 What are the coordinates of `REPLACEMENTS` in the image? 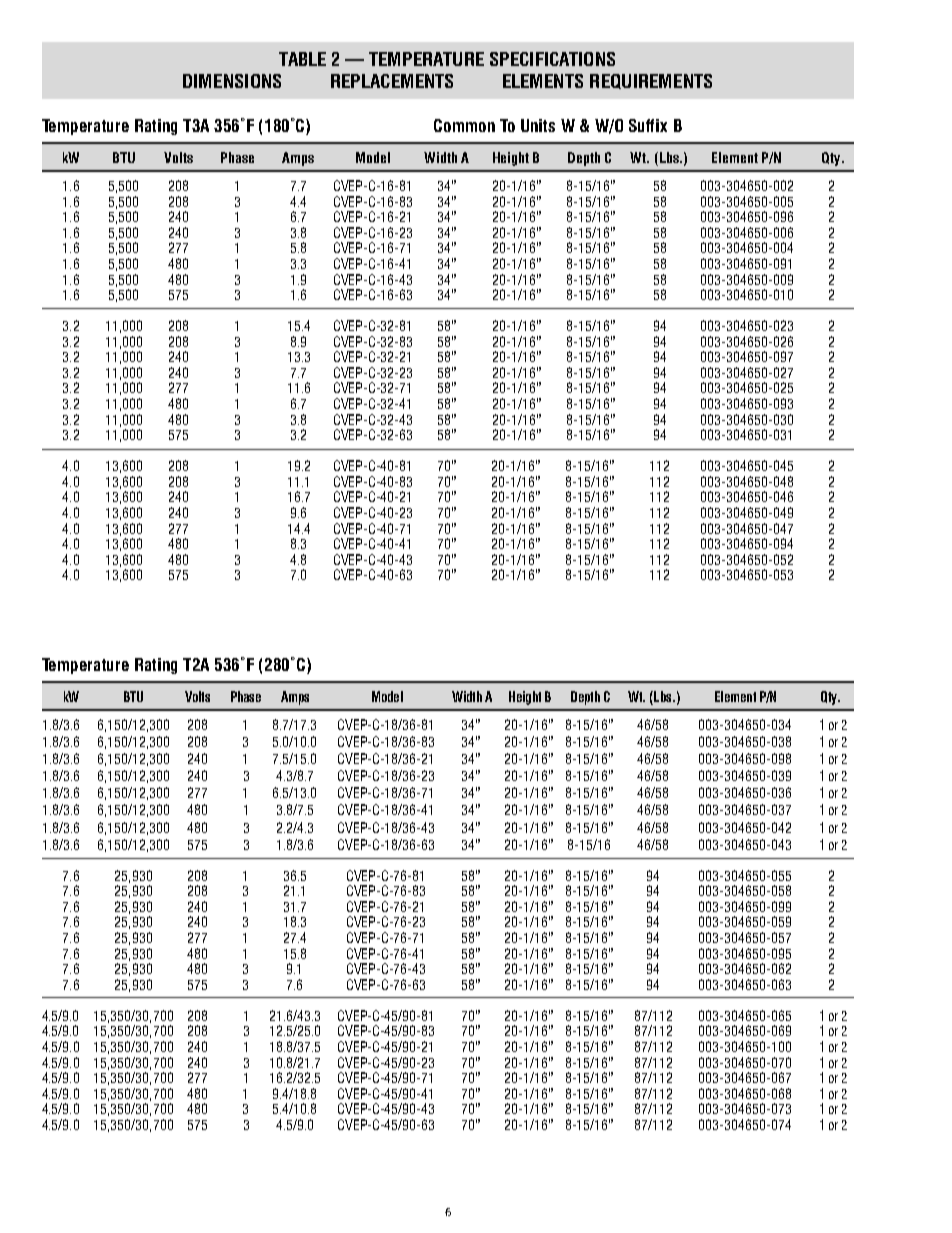 It's located at (392, 81).
